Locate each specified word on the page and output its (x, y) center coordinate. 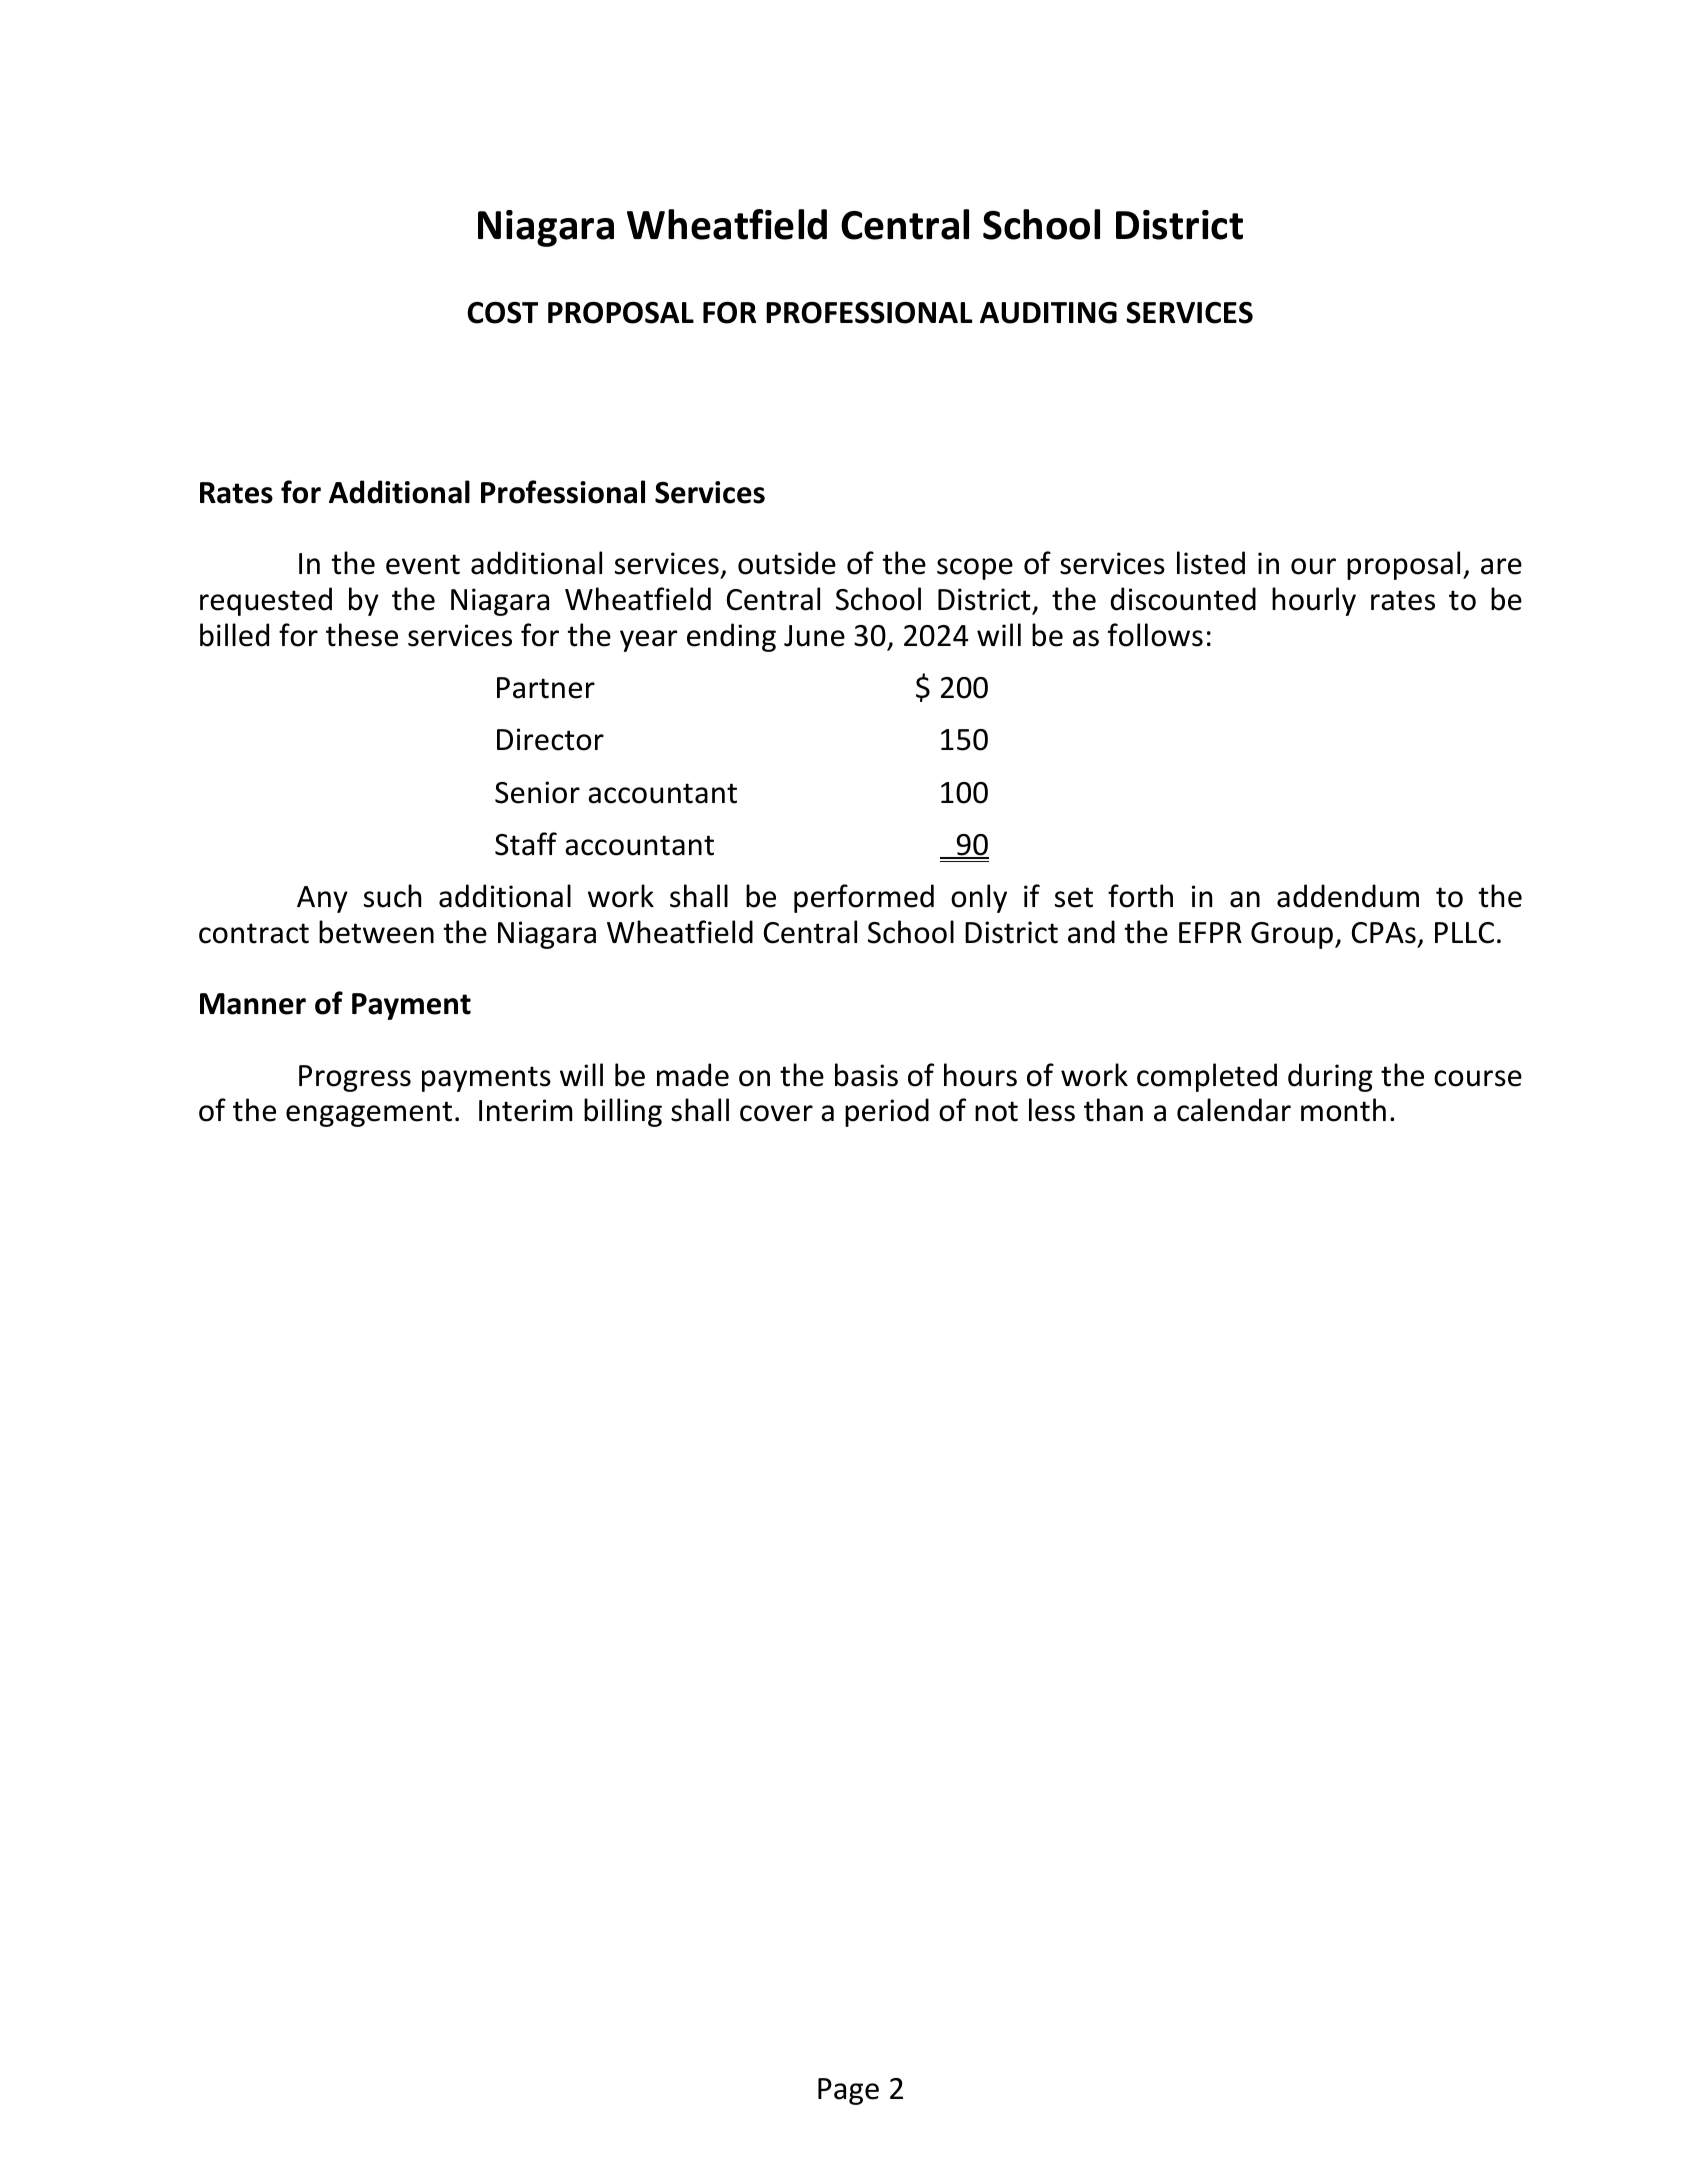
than (1113, 1110)
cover (776, 1113)
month (1343, 1110)
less (1052, 1110)
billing (623, 1112)
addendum (1348, 896)
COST (502, 313)
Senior (537, 792)
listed (1211, 563)
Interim (526, 1110)
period (887, 1112)
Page (848, 2091)
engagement (369, 1114)
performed (864, 898)
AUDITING (1048, 313)
